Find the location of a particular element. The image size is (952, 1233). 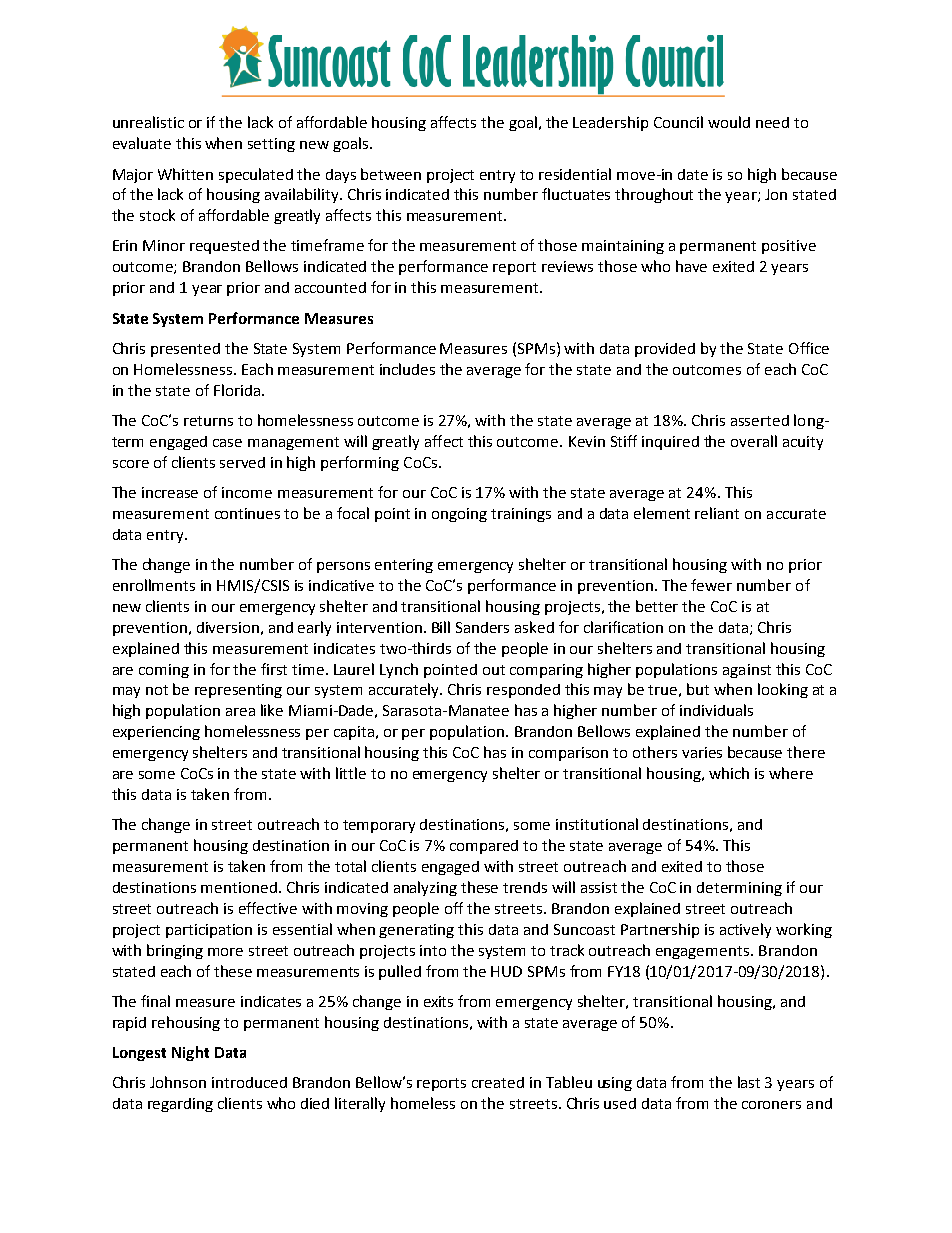

between is located at coordinates (391, 174).
